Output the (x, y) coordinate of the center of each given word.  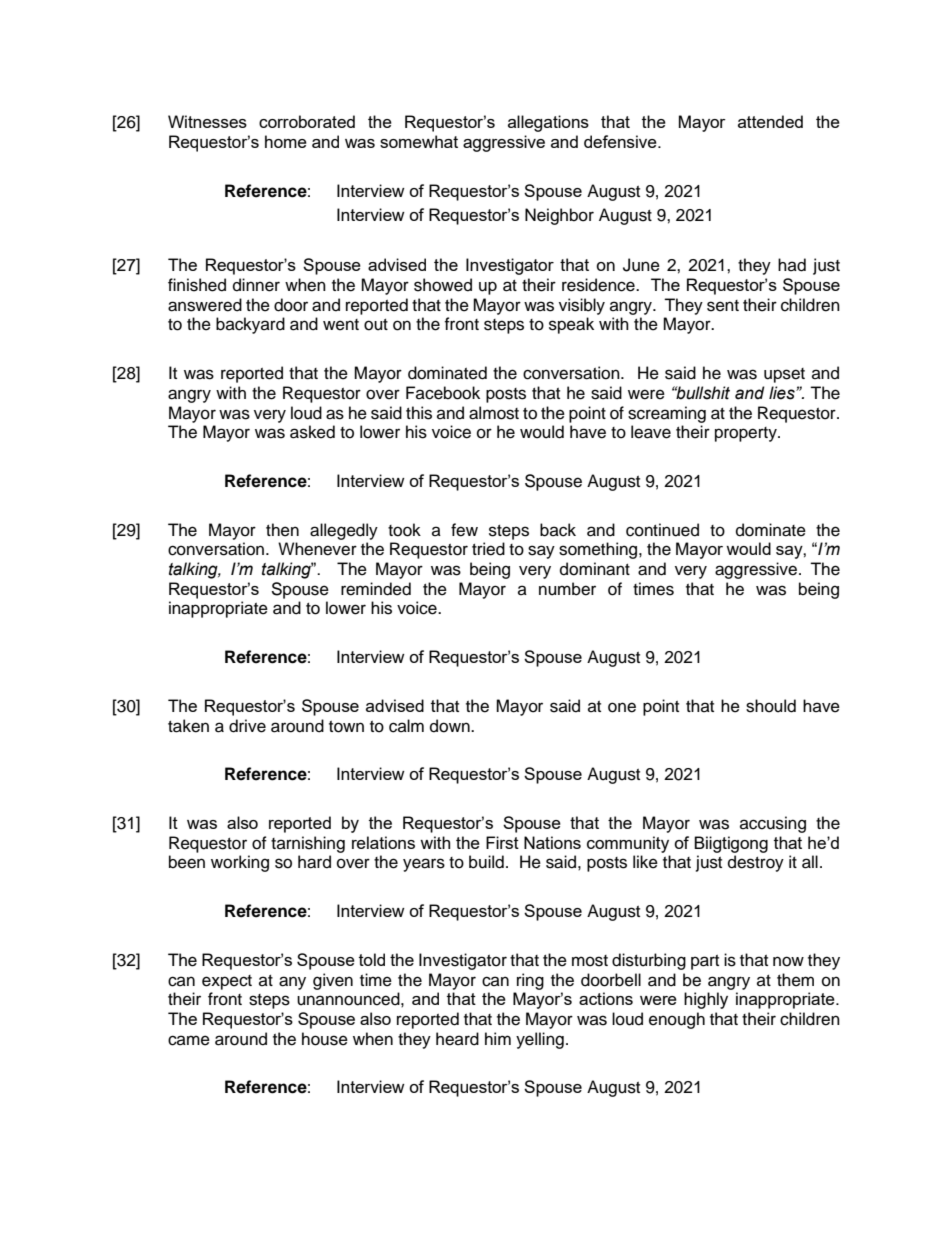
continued (662, 530)
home (286, 141)
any (292, 983)
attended (770, 121)
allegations (548, 123)
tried (488, 549)
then (282, 530)
